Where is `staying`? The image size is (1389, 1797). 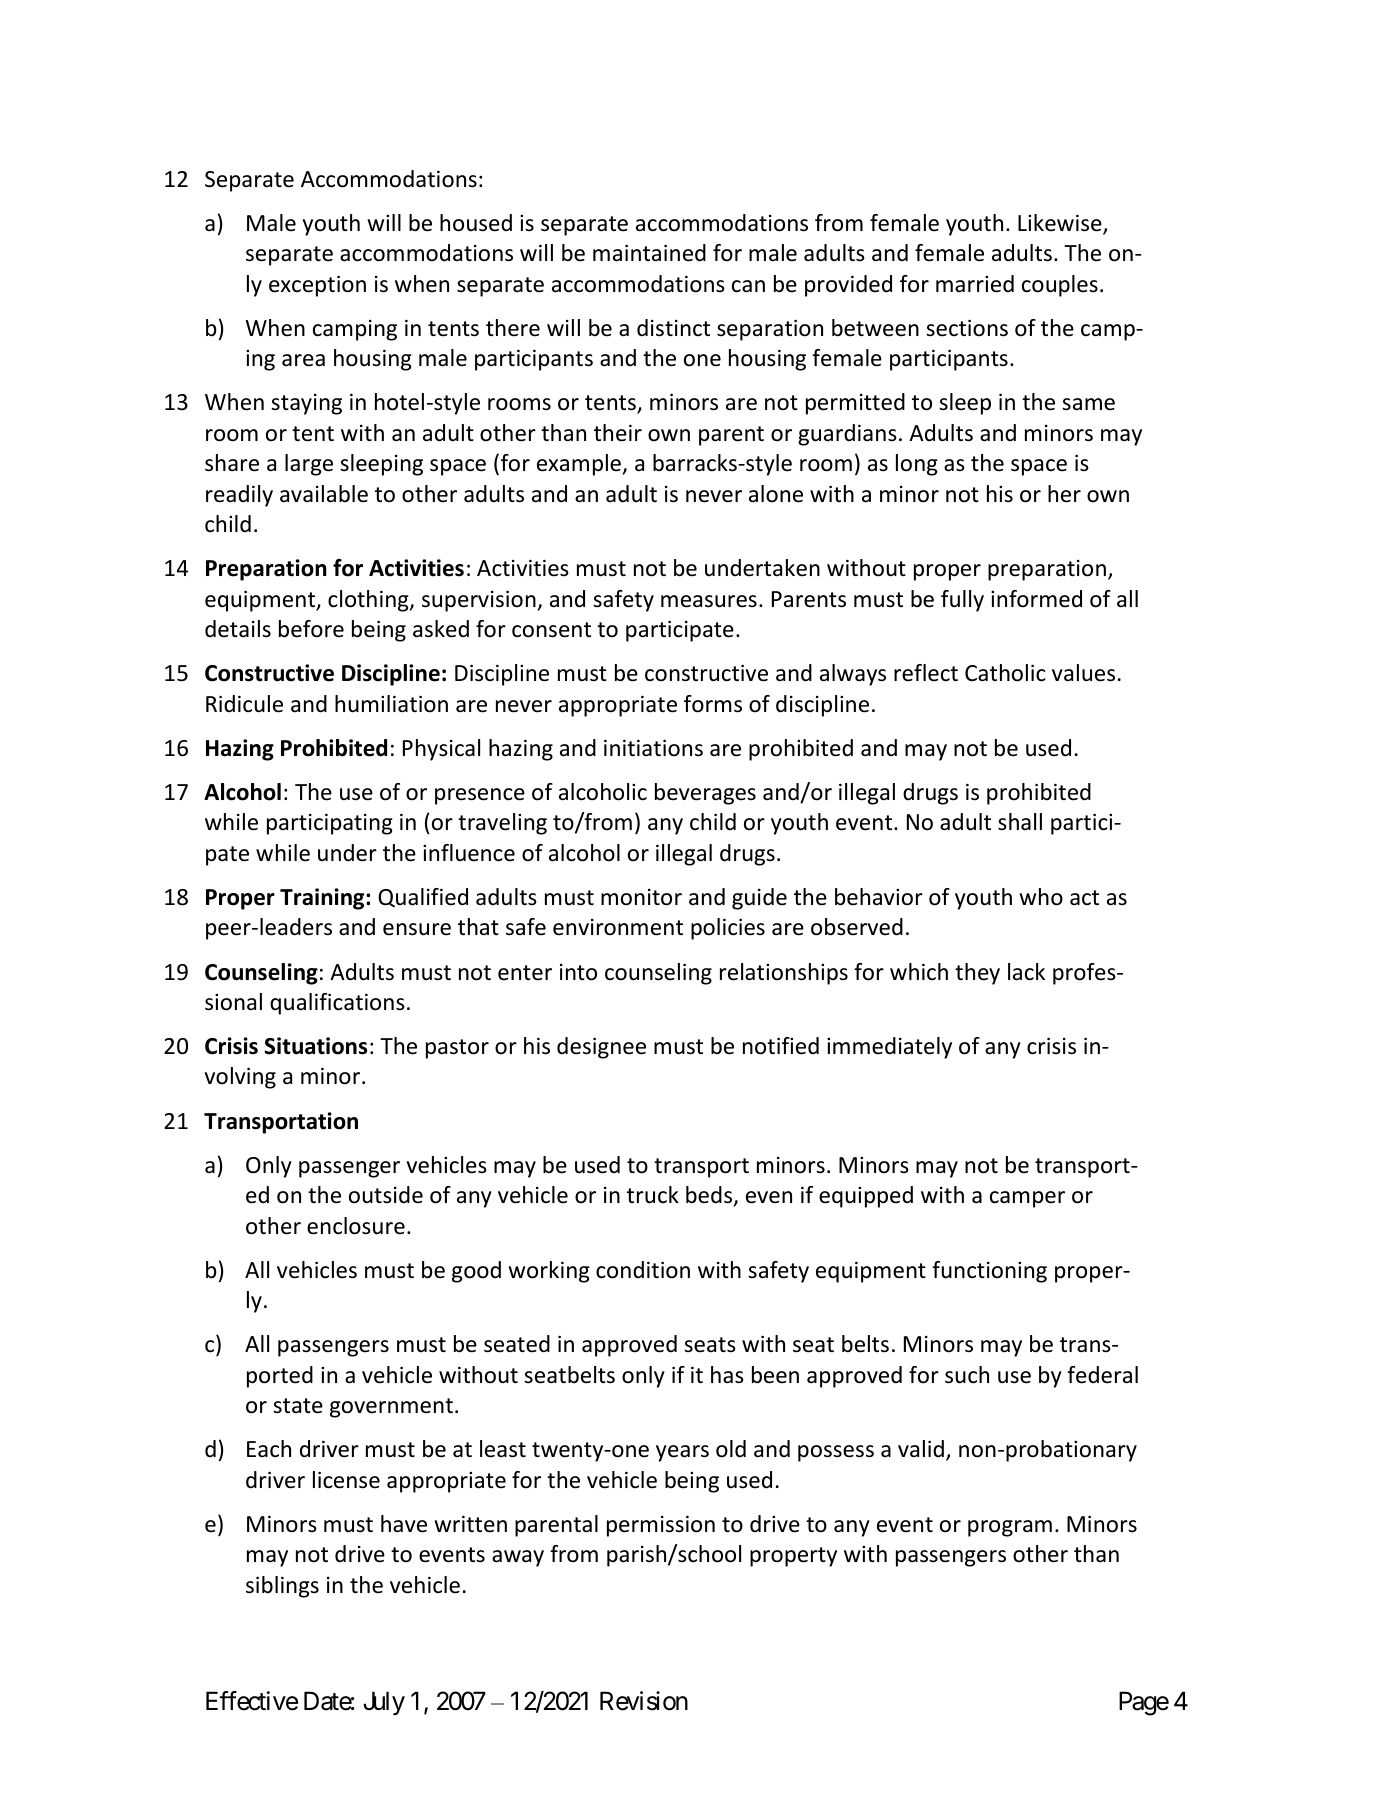 staying is located at coordinates (306, 404).
